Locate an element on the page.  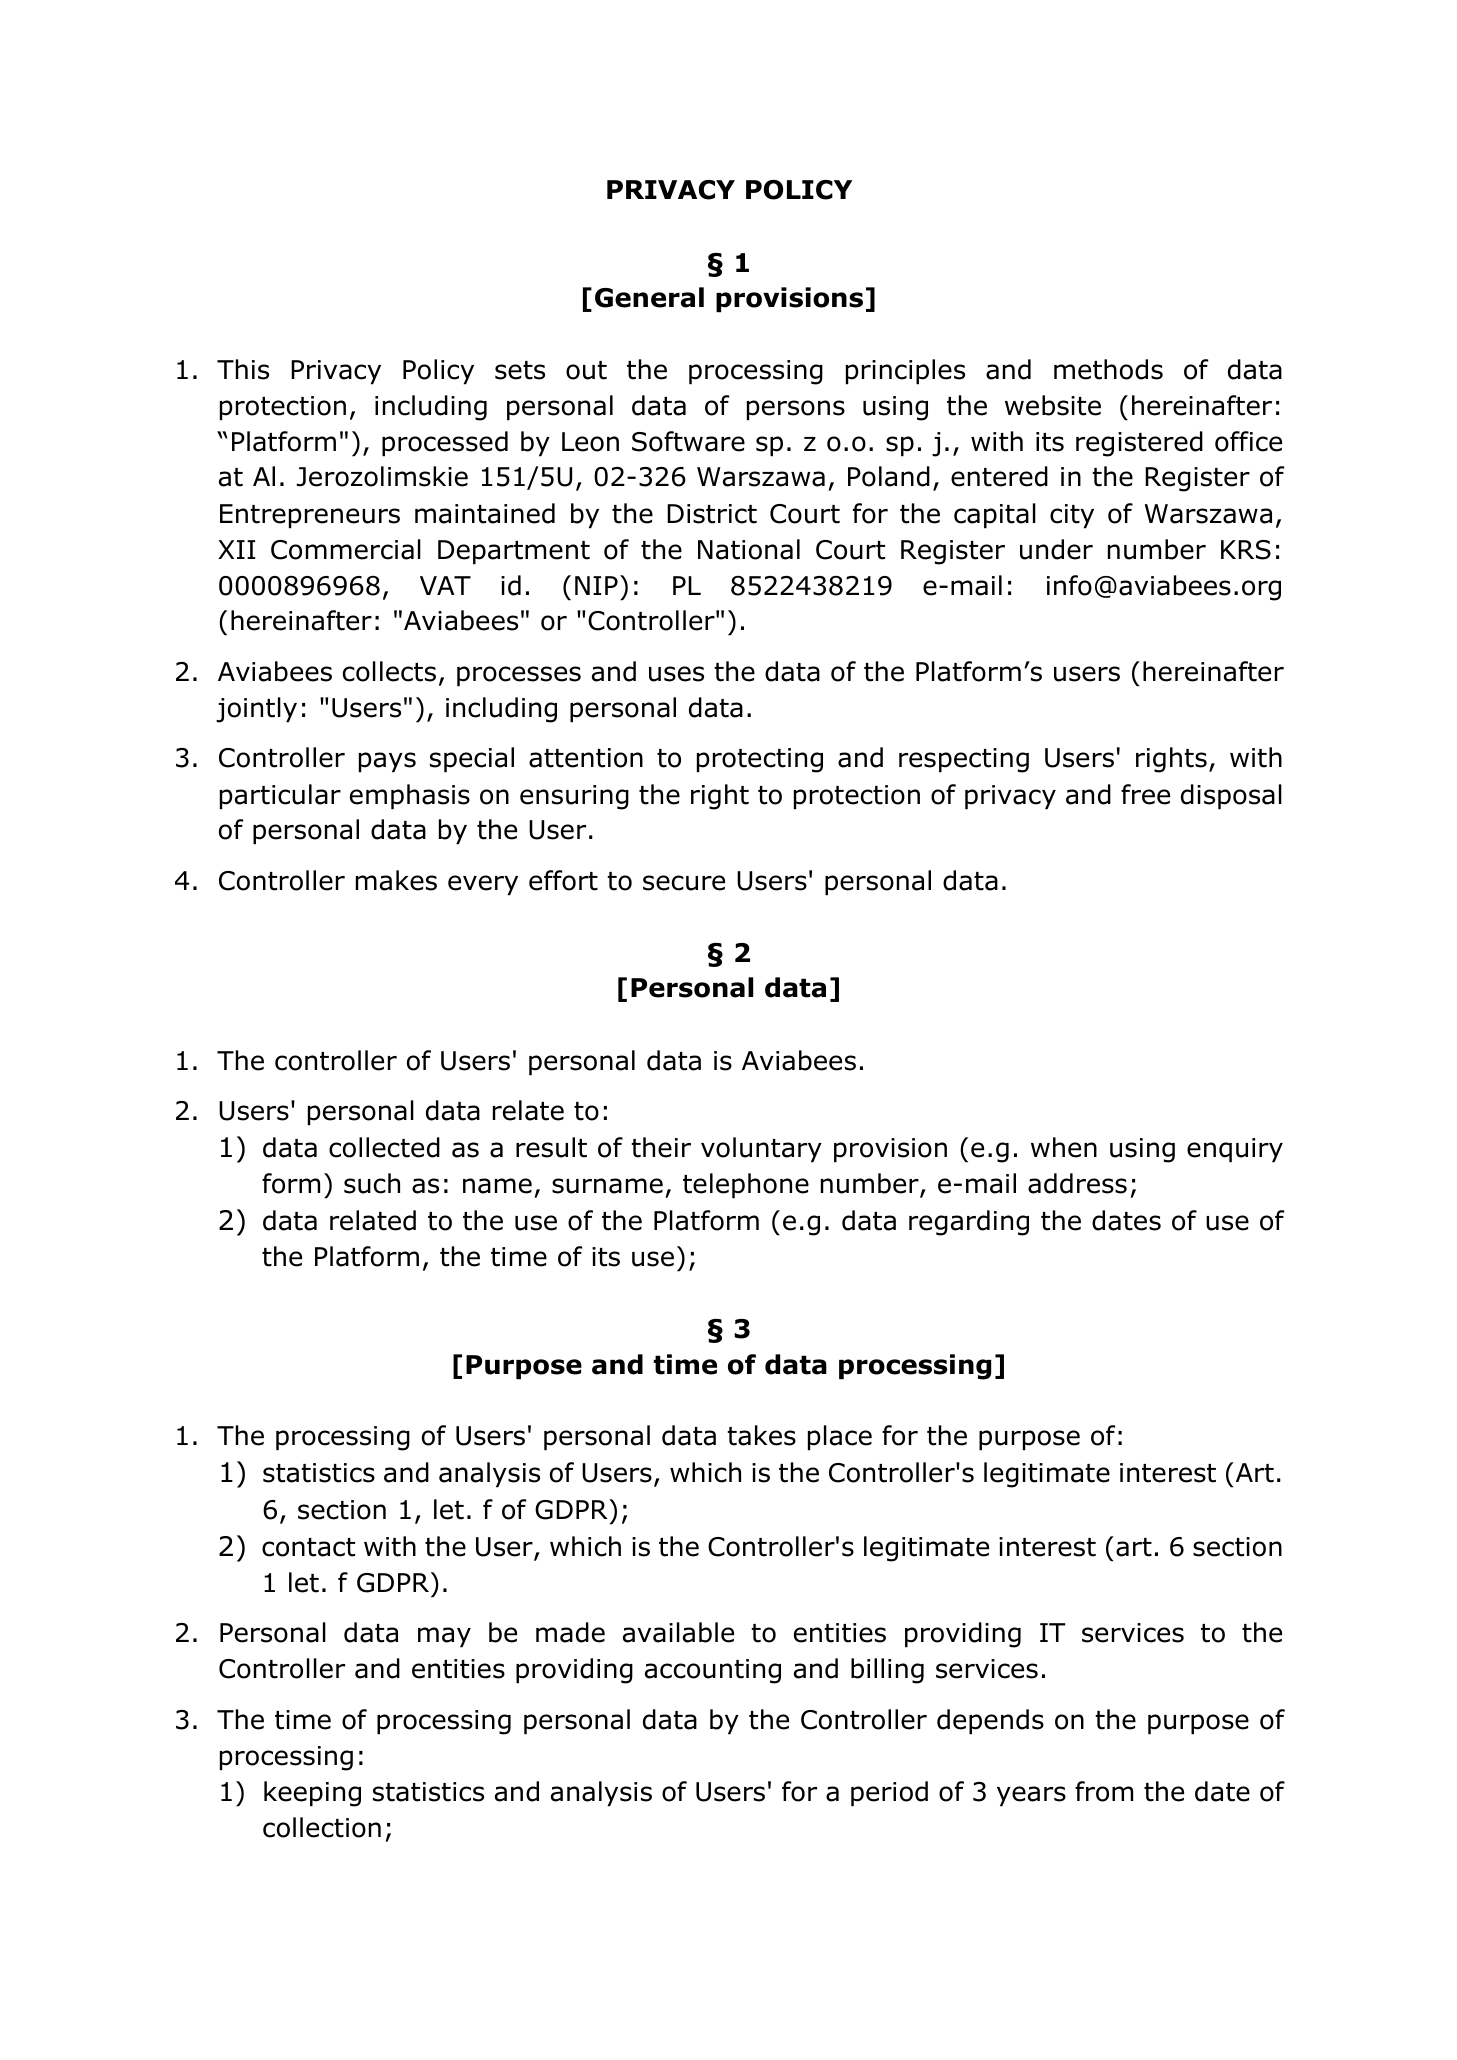
voluntary is located at coordinates (761, 1150).
